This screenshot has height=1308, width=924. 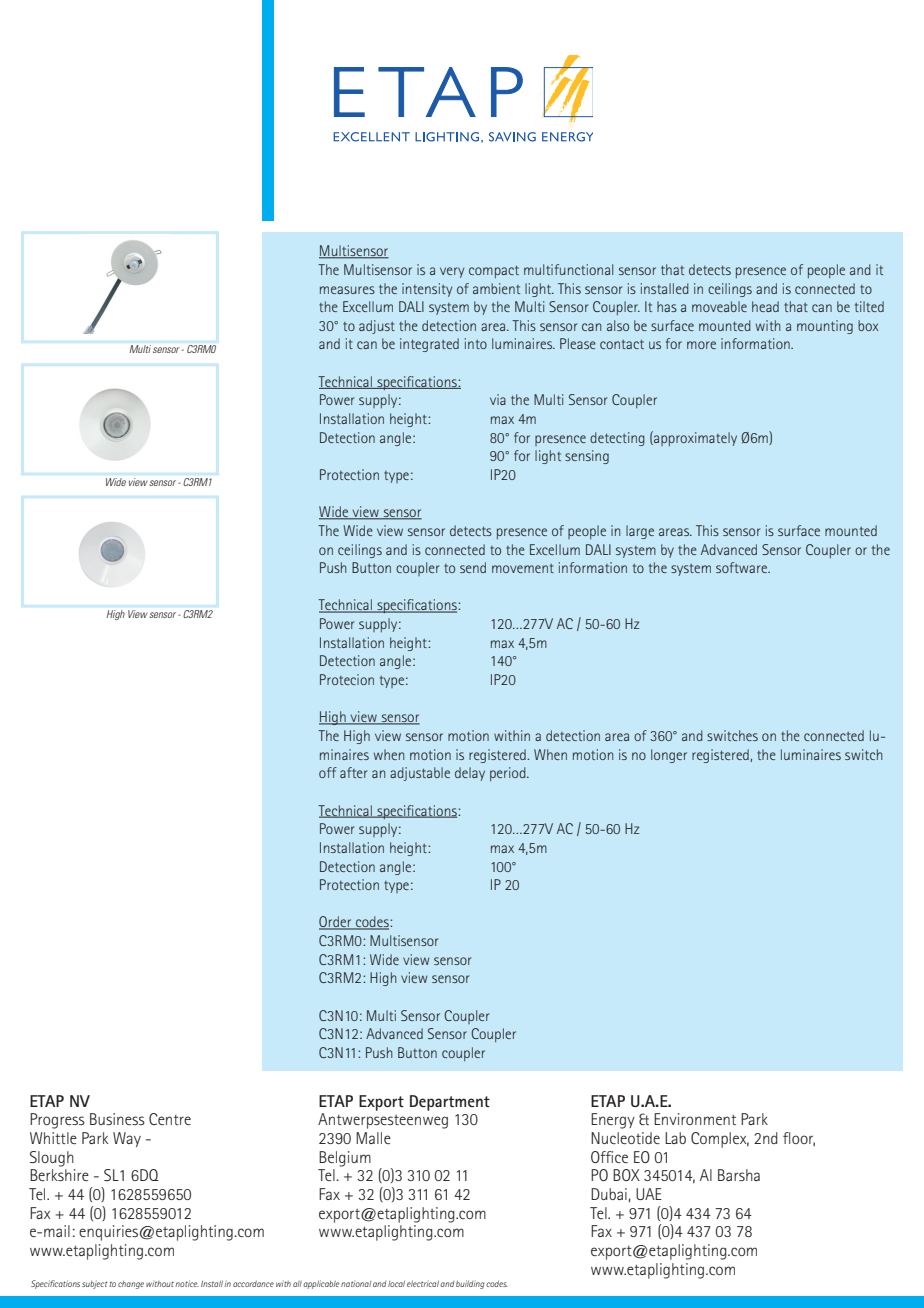 What do you see at coordinates (131, 1284) in the screenshot?
I see `change` at bounding box center [131, 1284].
